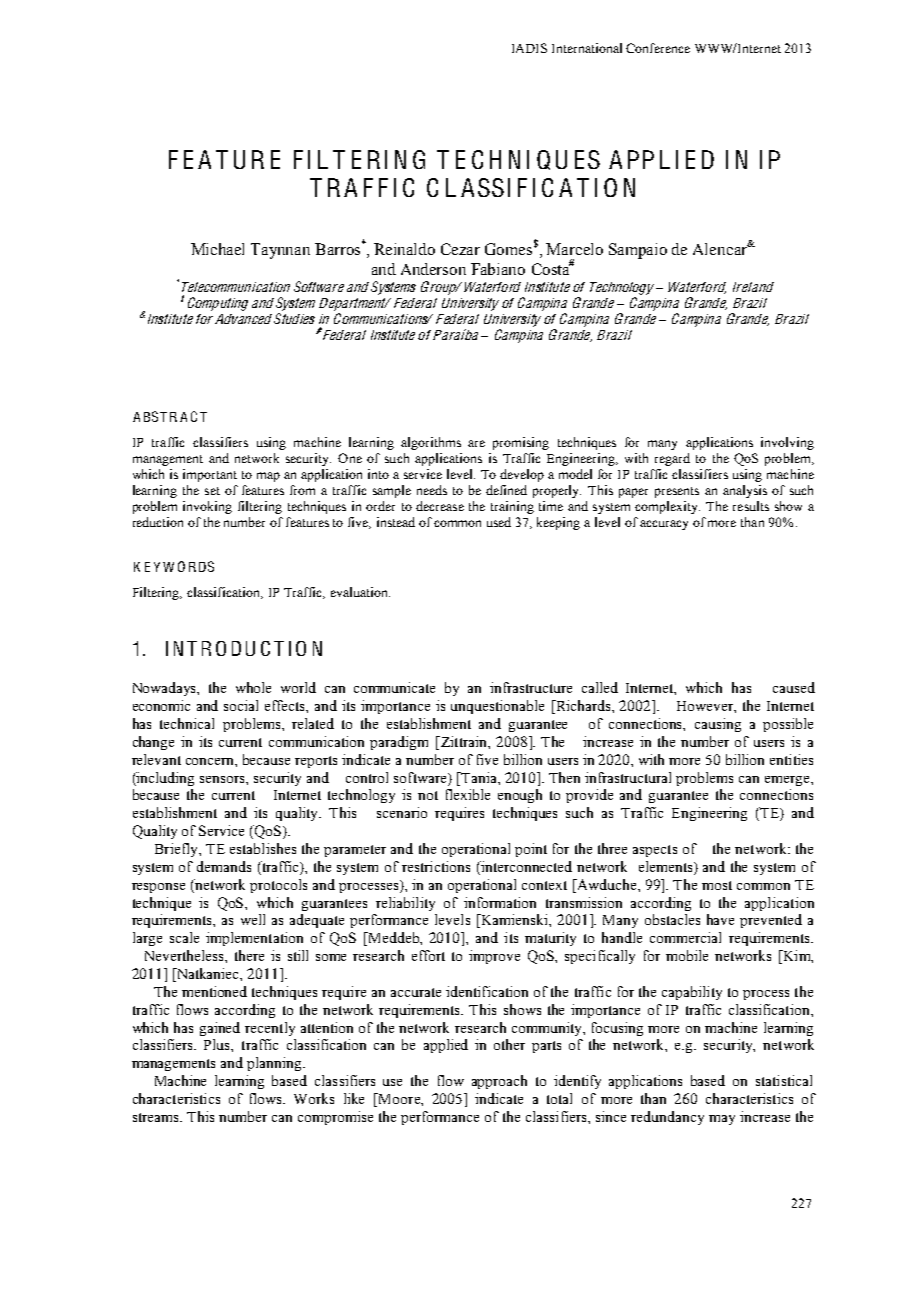 This page has width=924, height=1308. What do you see at coordinates (587, 48) in the page?
I see `International` at bounding box center [587, 48].
